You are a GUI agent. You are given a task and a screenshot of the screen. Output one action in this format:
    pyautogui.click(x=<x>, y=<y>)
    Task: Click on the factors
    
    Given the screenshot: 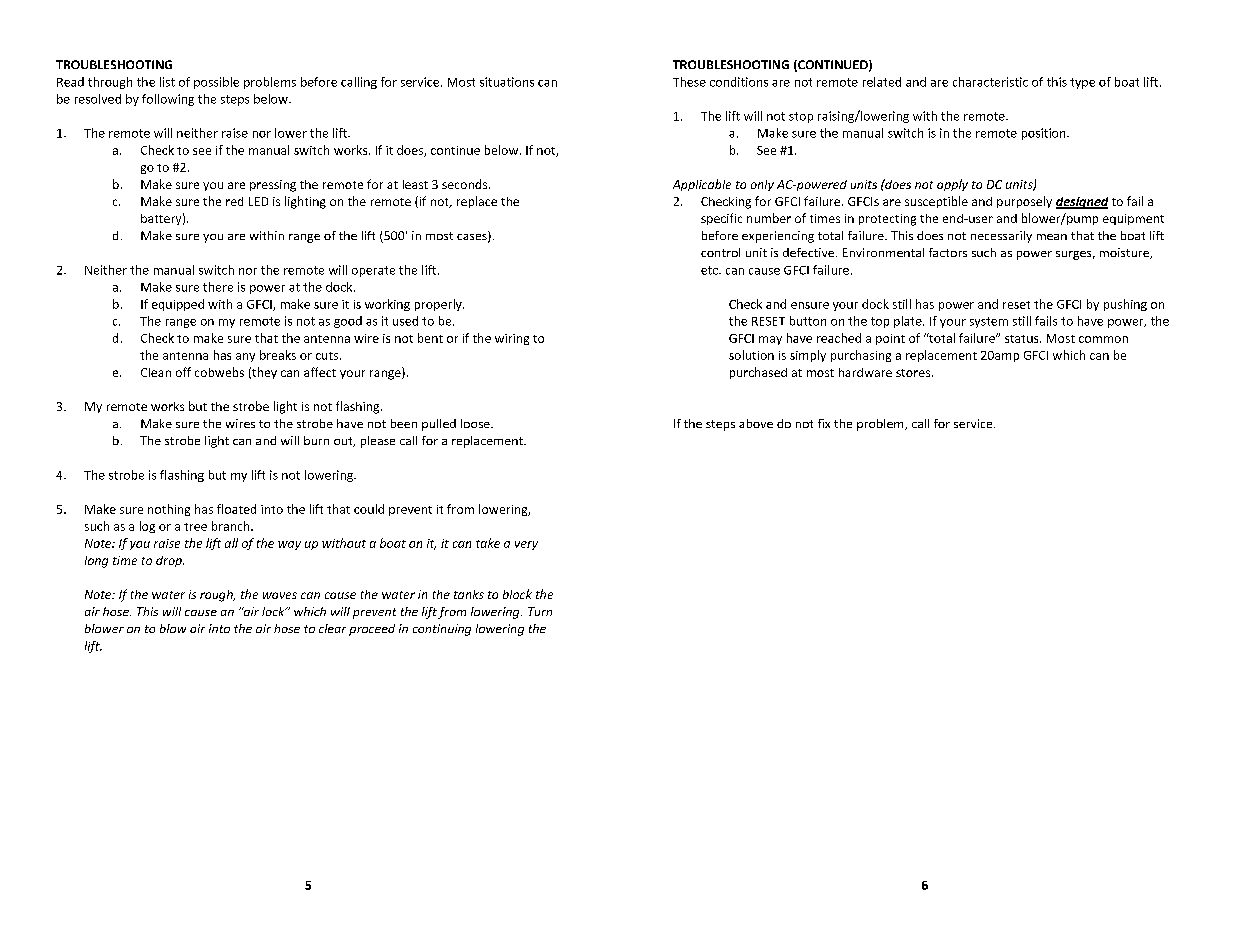 What is the action you would take?
    pyautogui.click(x=948, y=252)
